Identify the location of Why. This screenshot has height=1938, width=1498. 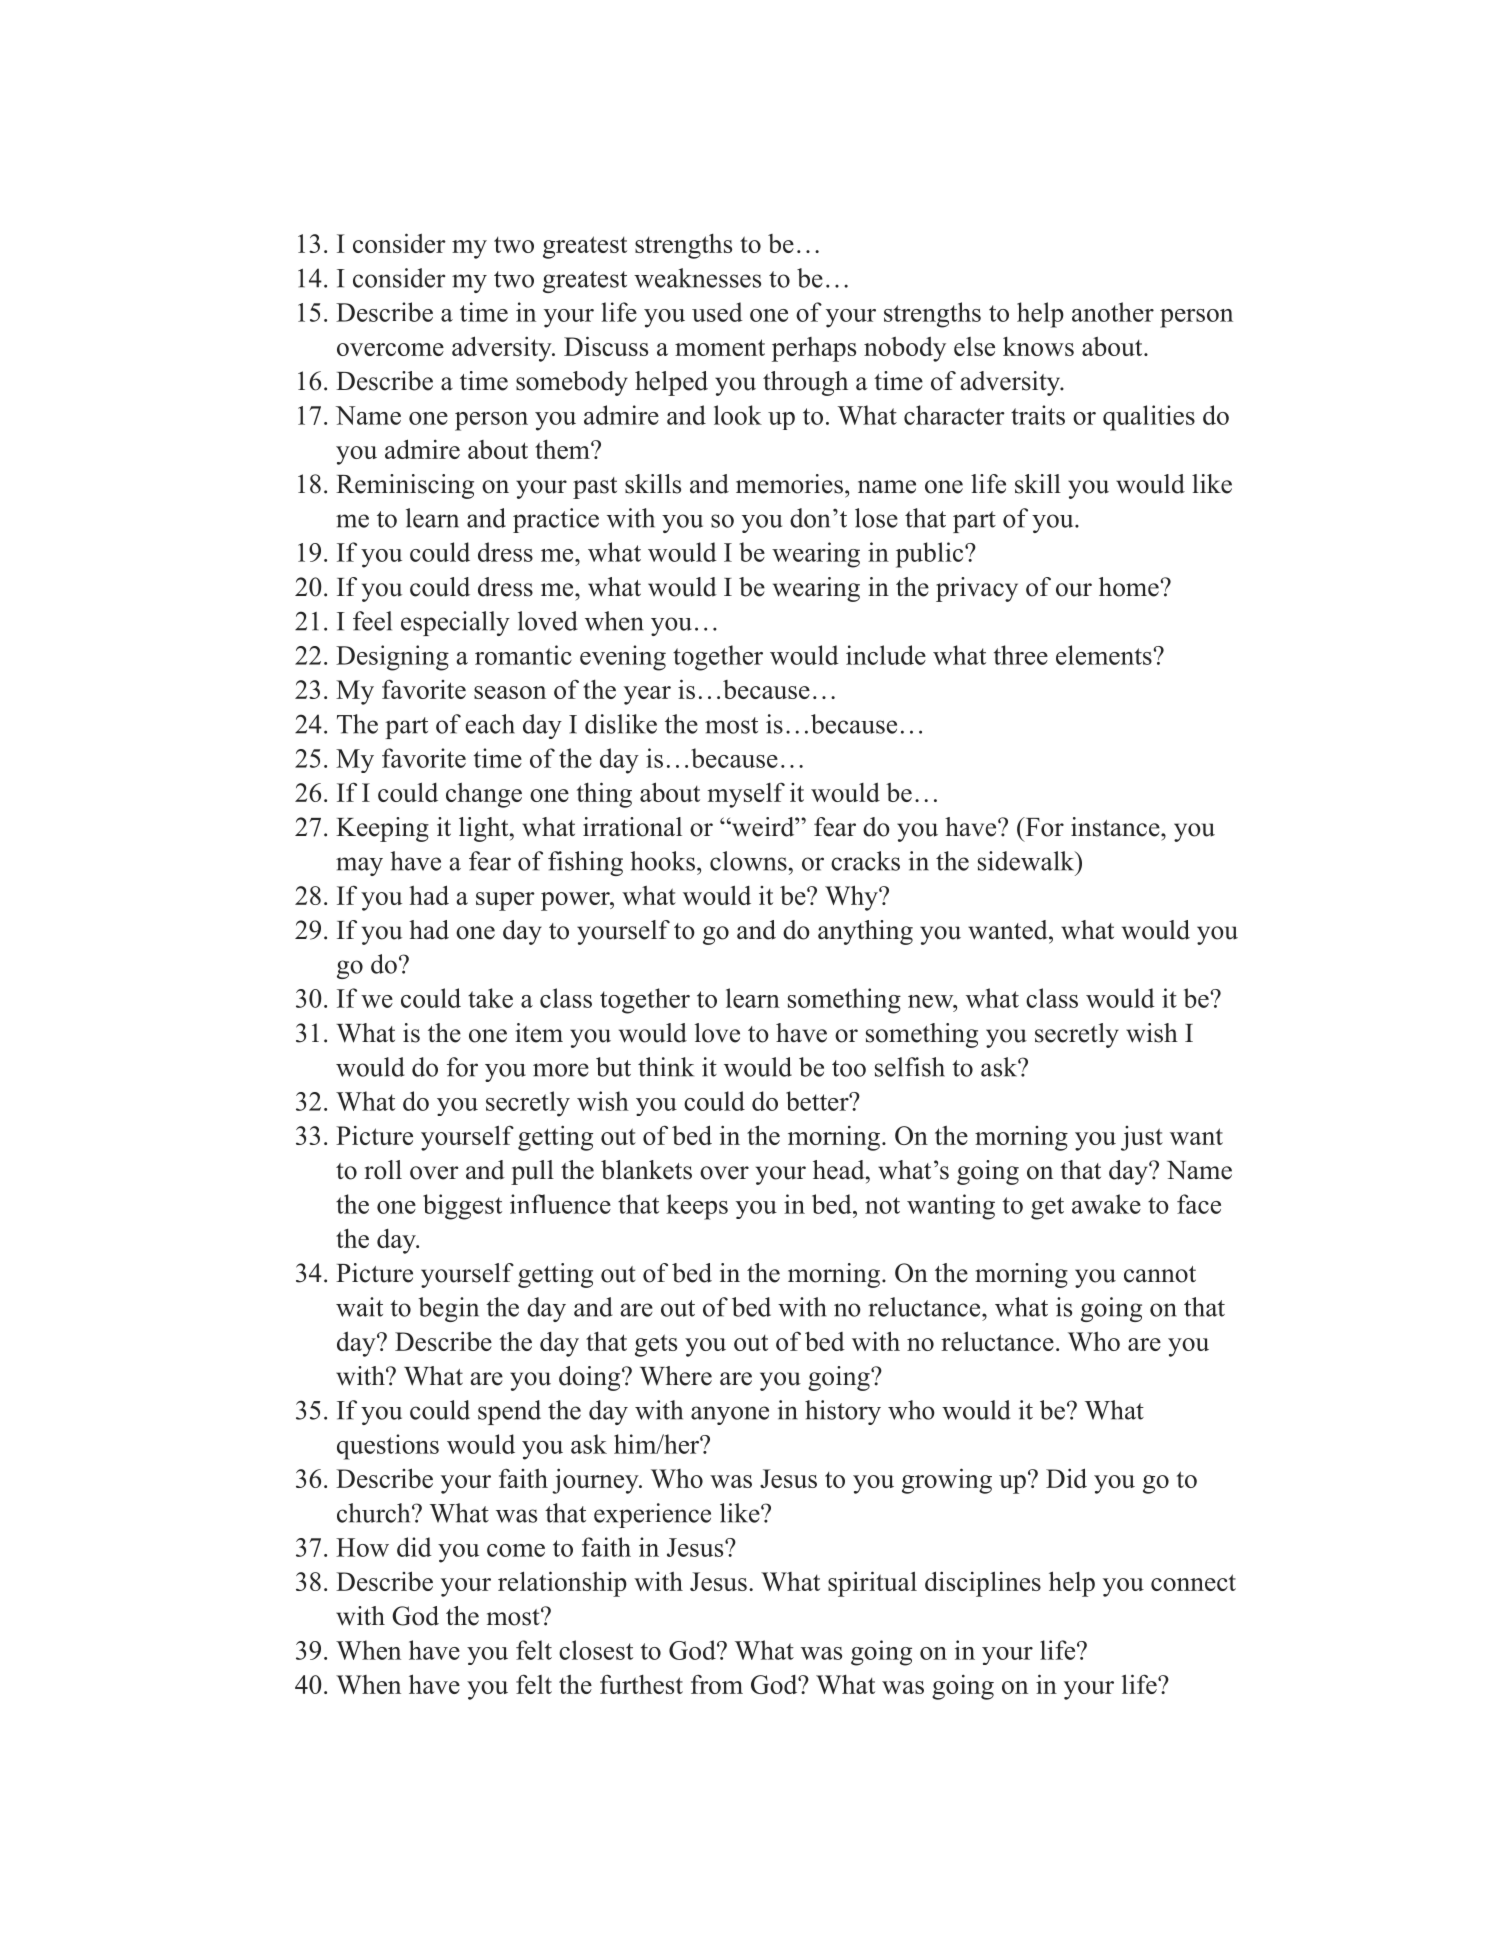
(852, 898).
